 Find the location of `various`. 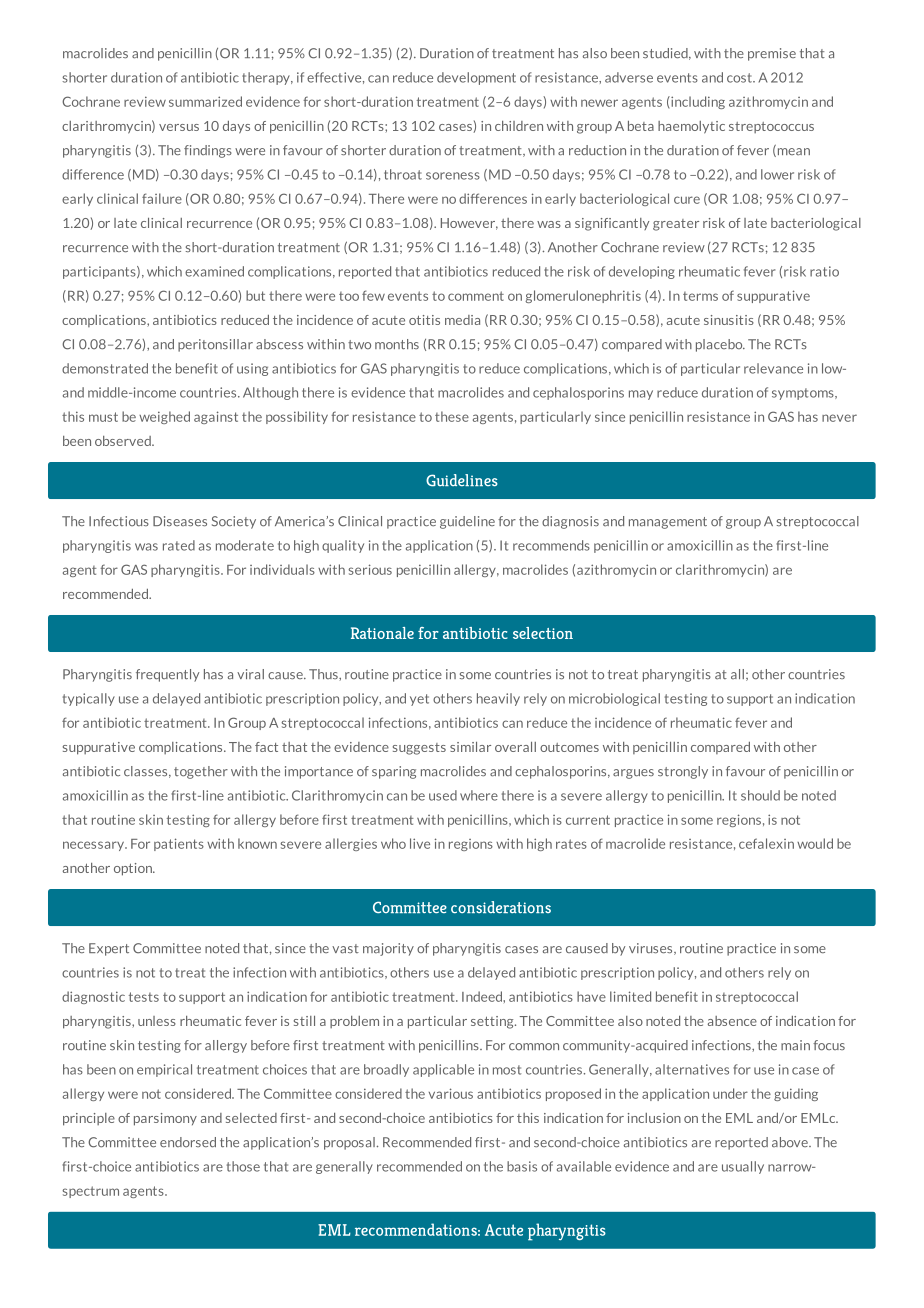

various is located at coordinates (451, 1093).
